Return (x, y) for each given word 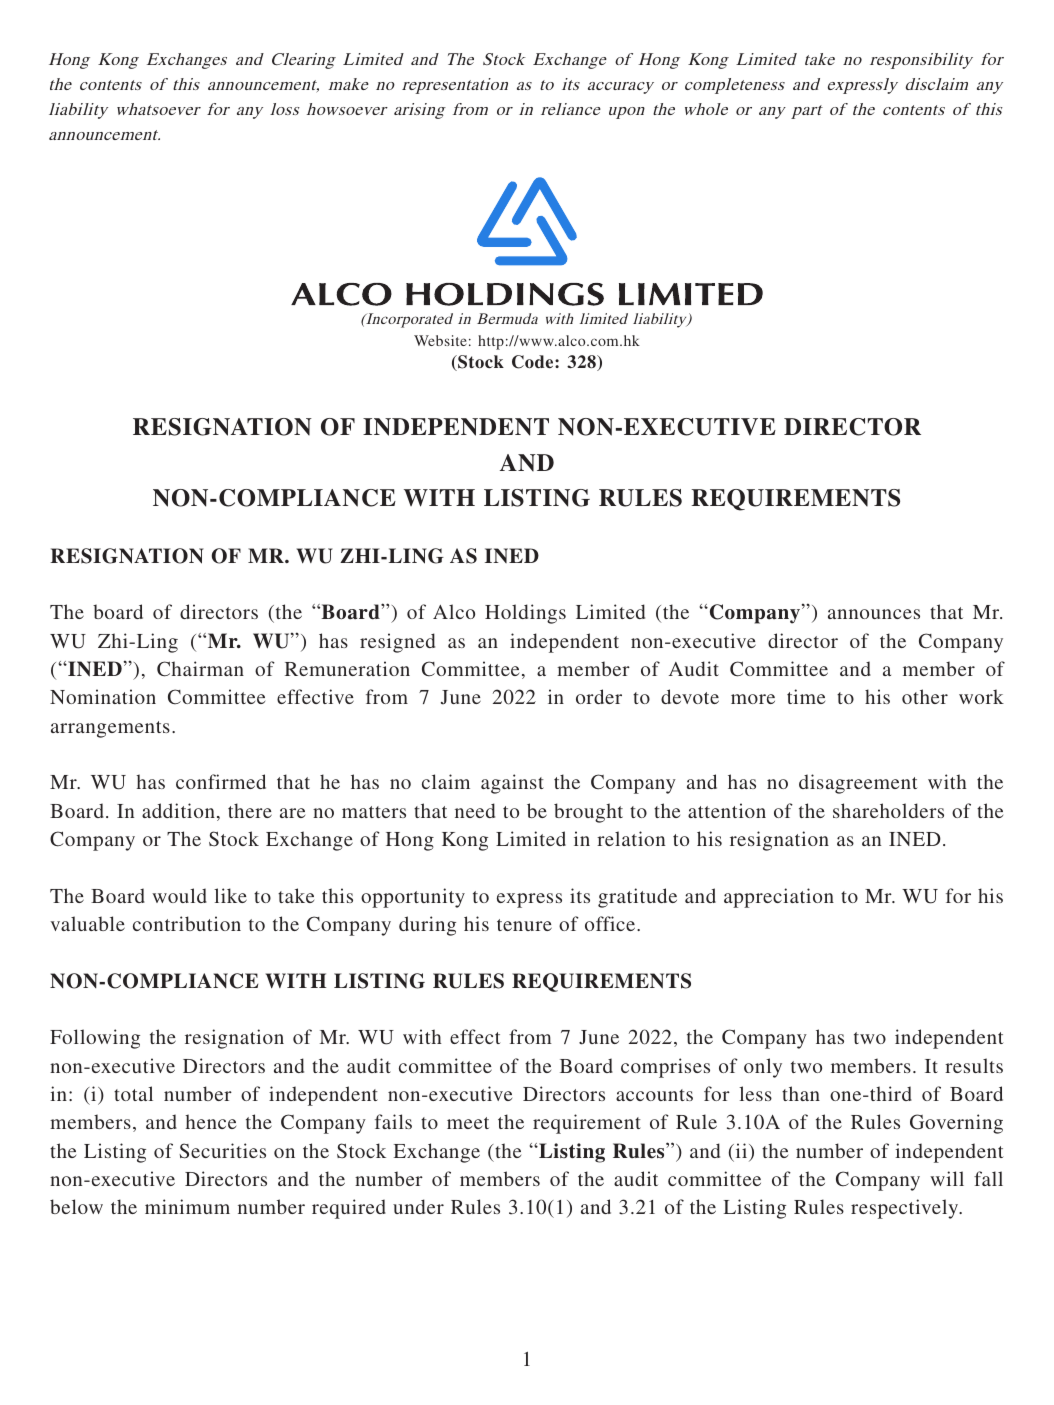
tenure (524, 925)
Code (534, 362)
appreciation (779, 898)
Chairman (200, 669)
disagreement (858, 784)
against (512, 784)
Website (440, 340)
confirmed (221, 781)
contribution (187, 923)
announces (874, 614)
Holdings (525, 614)
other (925, 696)
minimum (187, 1206)
